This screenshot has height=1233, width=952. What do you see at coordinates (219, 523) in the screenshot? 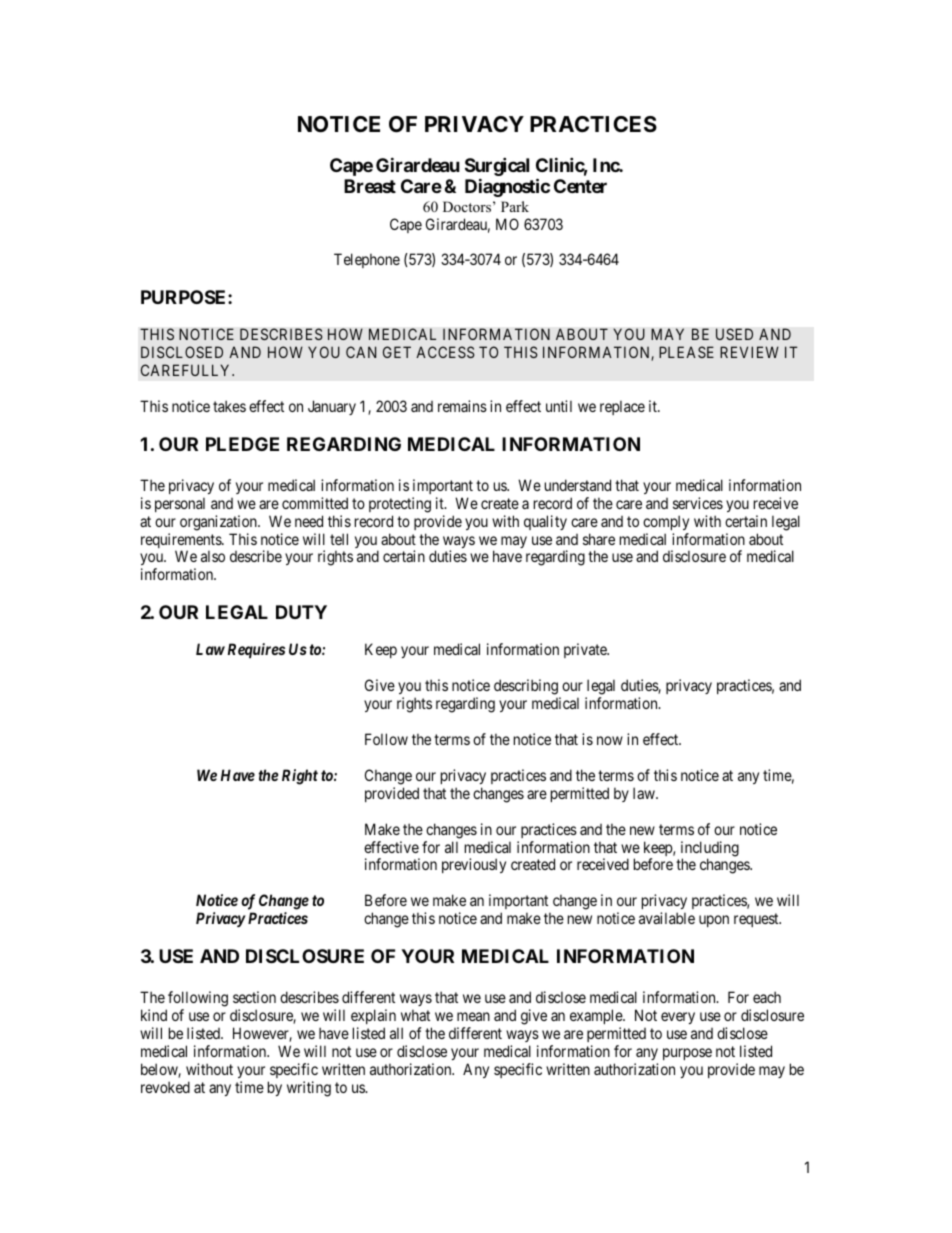
I see `organization` at bounding box center [219, 523].
